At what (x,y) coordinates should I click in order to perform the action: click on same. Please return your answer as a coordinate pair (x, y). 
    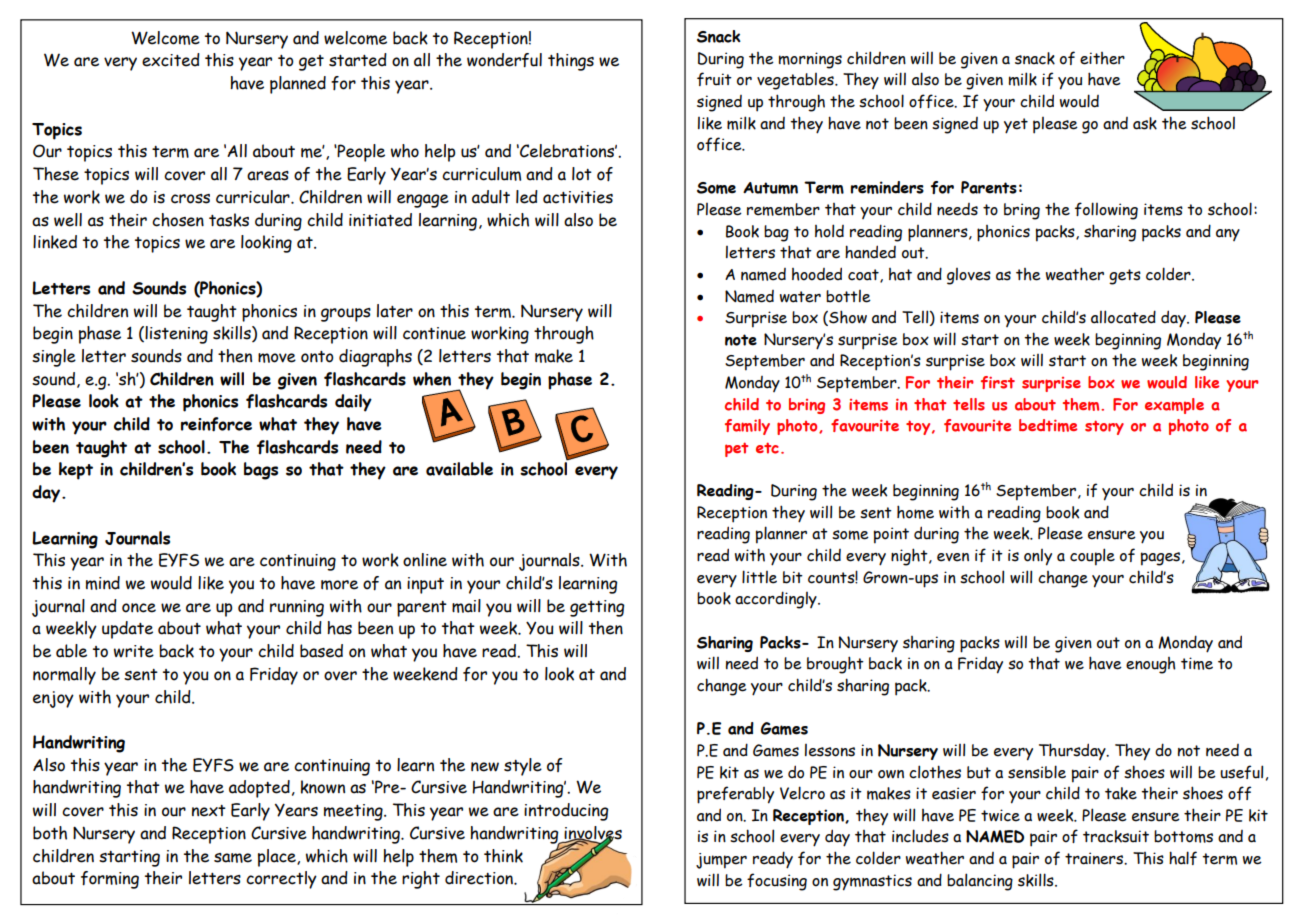
    Looking at the image, I should click on (233, 858).
